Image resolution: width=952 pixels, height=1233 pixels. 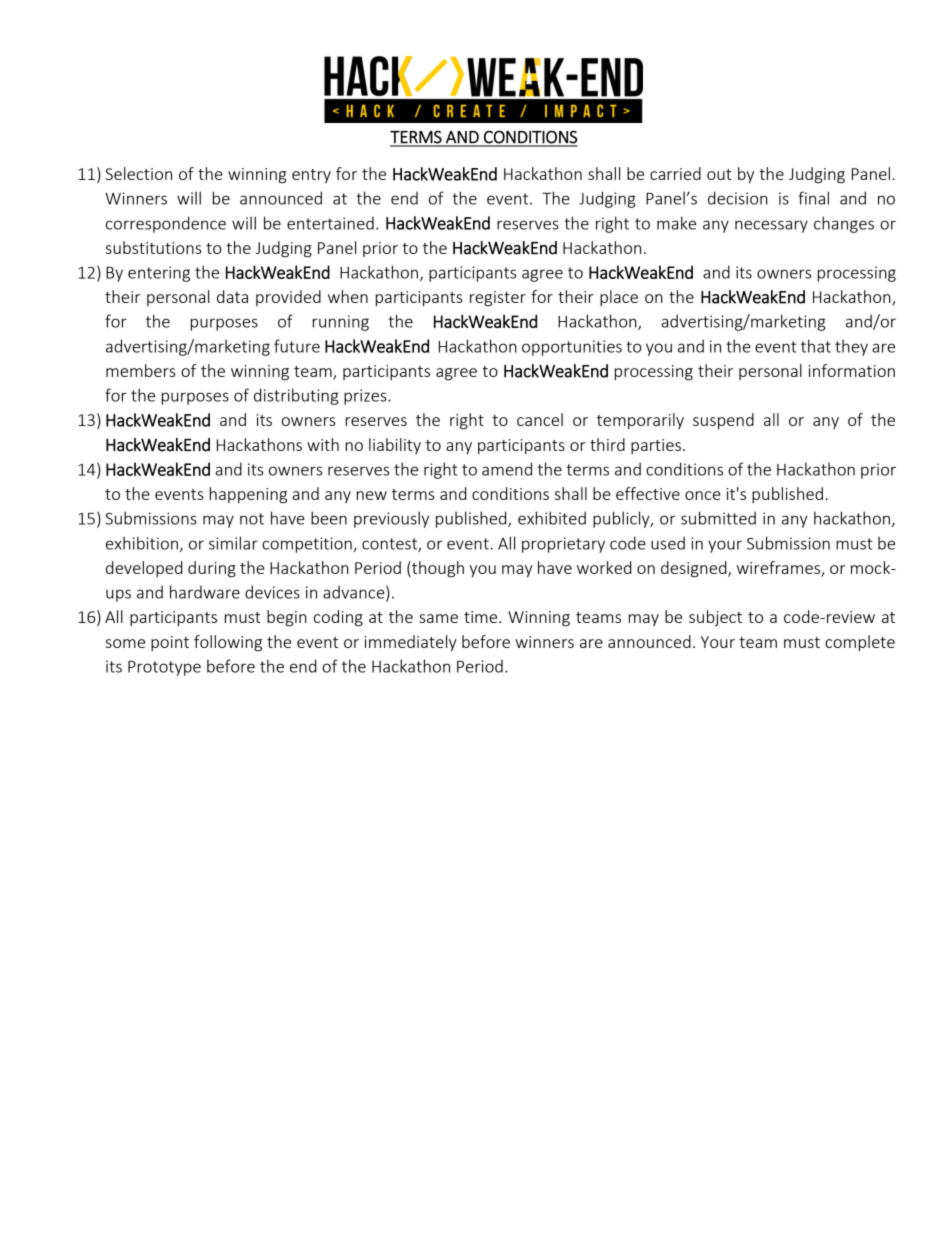 I want to click on happening, so click(x=248, y=495).
